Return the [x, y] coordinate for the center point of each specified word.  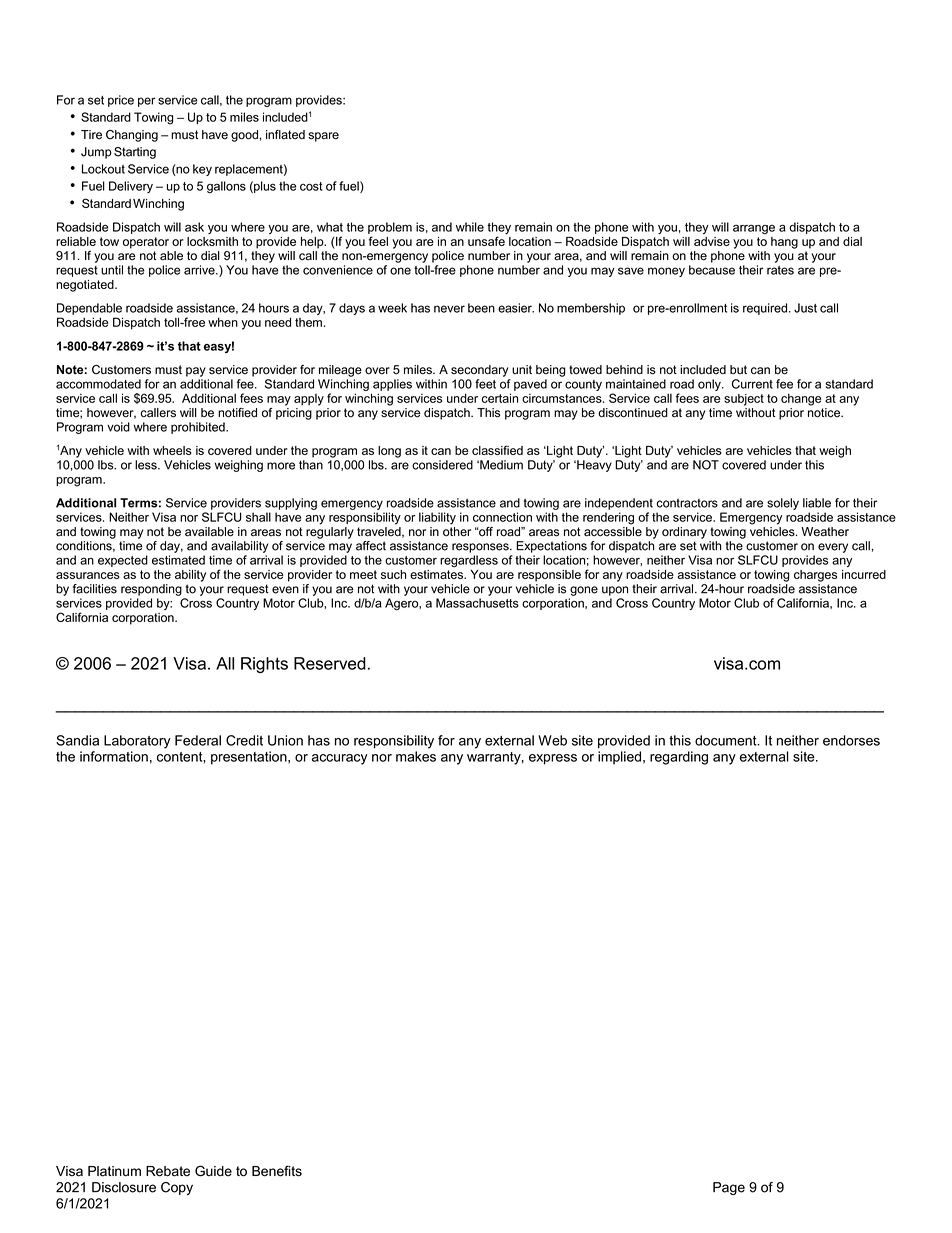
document [727, 740]
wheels [172, 450]
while [470, 227]
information [114, 756]
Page [729, 1188]
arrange [754, 229]
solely [783, 504]
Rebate [168, 1171]
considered [442, 465]
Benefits [277, 1171]
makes [416, 756]
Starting [135, 153]
